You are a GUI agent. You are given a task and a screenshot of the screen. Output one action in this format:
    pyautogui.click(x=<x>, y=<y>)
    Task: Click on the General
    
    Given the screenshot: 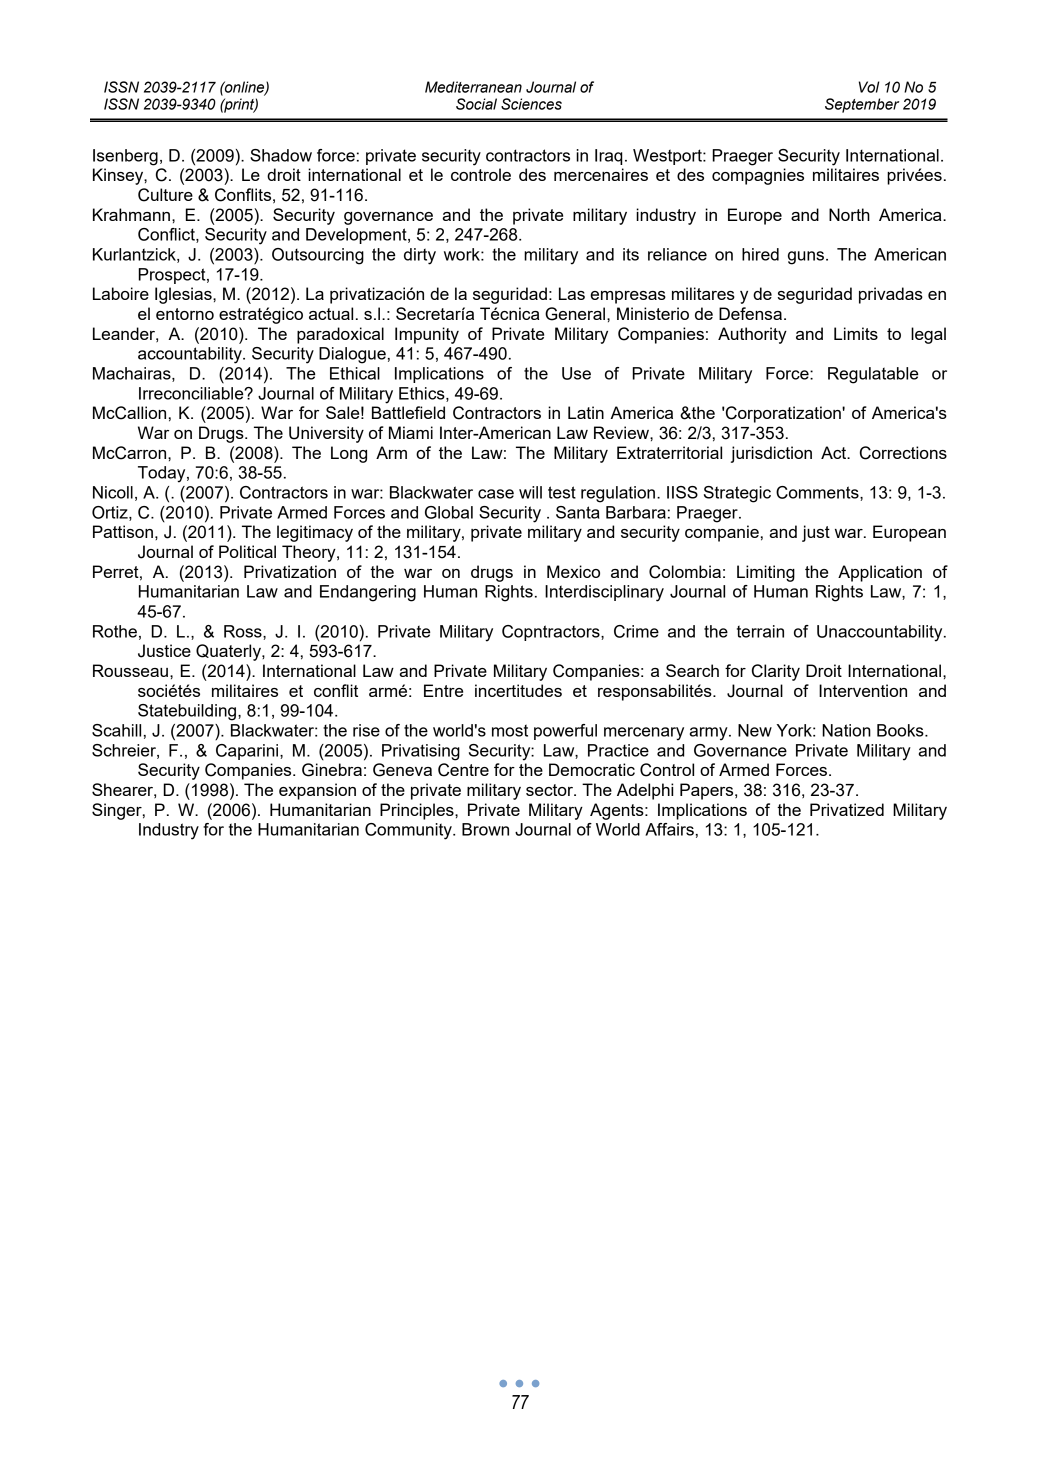 What is the action you would take?
    pyautogui.click(x=575, y=314)
